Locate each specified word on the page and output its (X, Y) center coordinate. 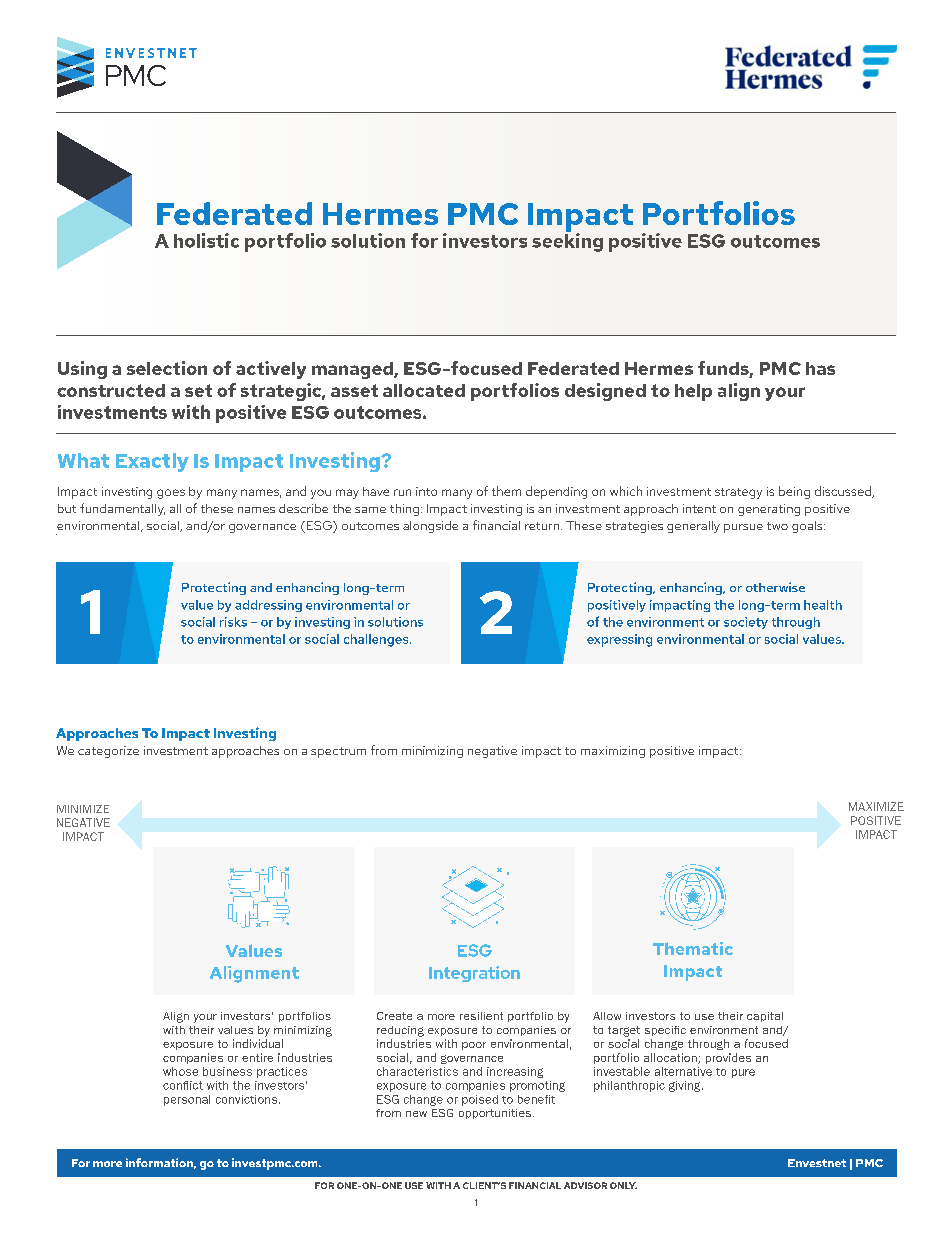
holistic (206, 240)
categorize (108, 752)
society (746, 623)
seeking (567, 241)
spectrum (338, 752)
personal (187, 1100)
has (820, 368)
